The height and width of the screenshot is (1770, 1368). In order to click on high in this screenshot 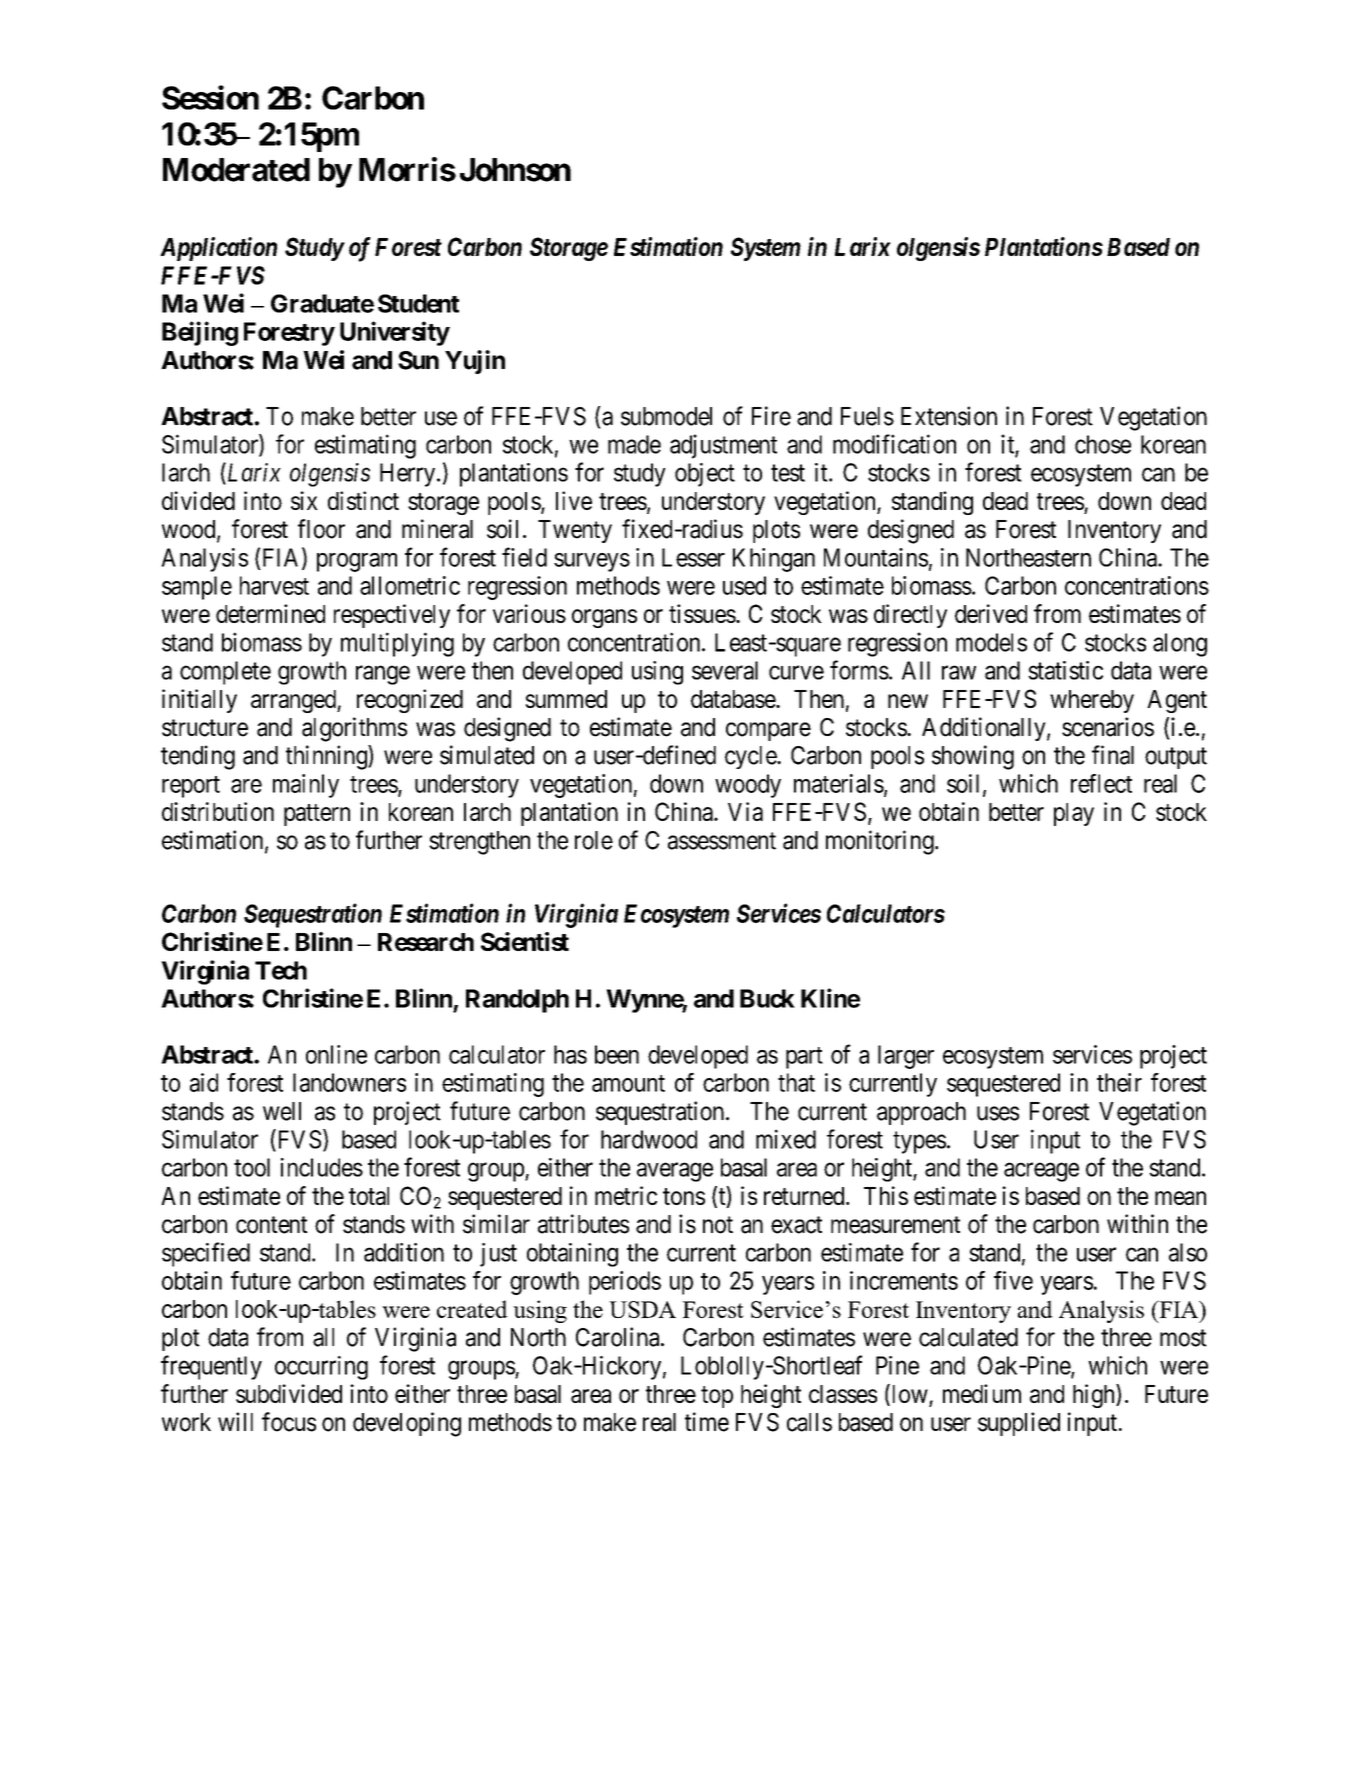, I will do `click(1095, 1396)`.
